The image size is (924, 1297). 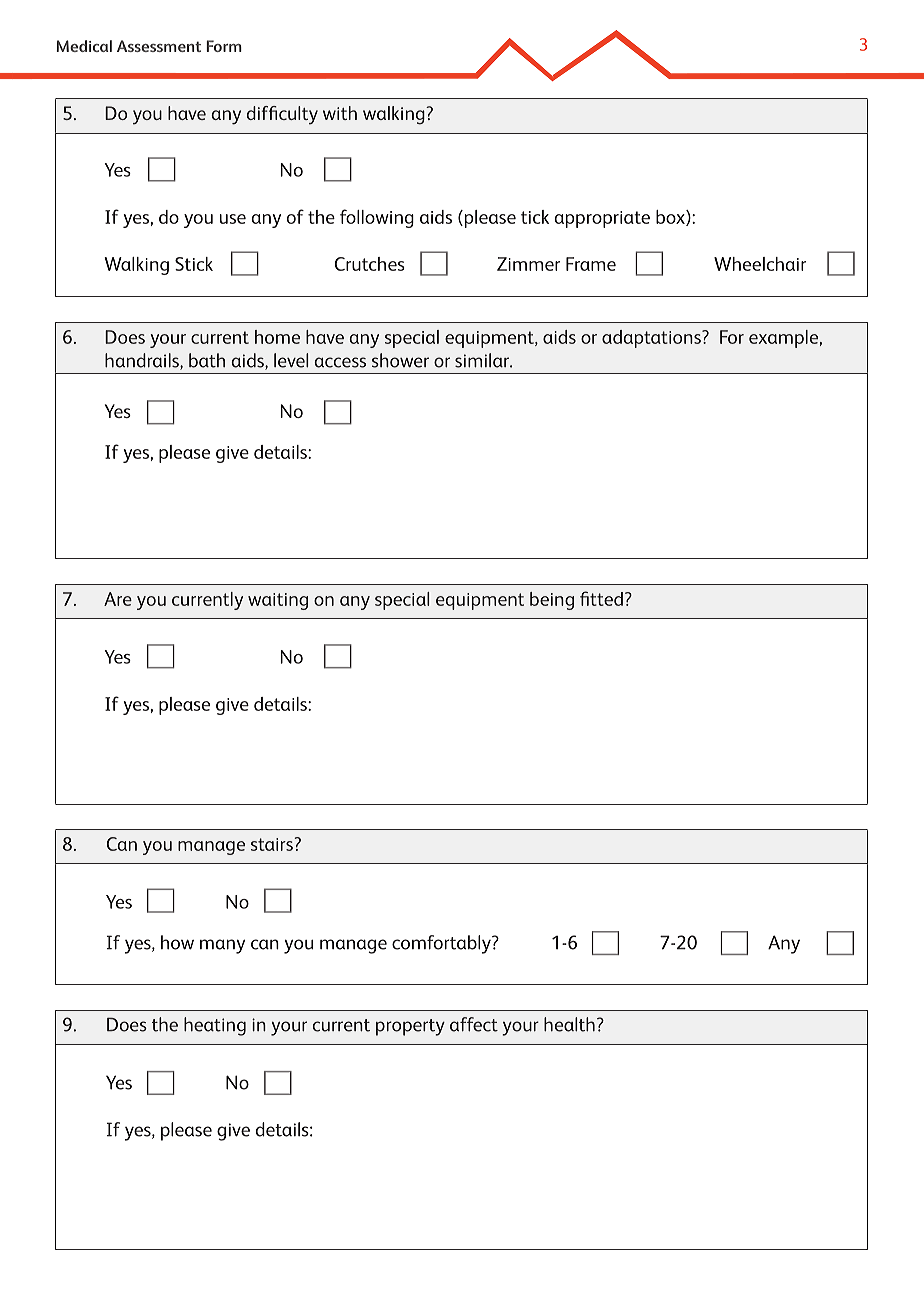 What do you see at coordinates (207, 360) in the screenshot?
I see `bath` at bounding box center [207, 360].
